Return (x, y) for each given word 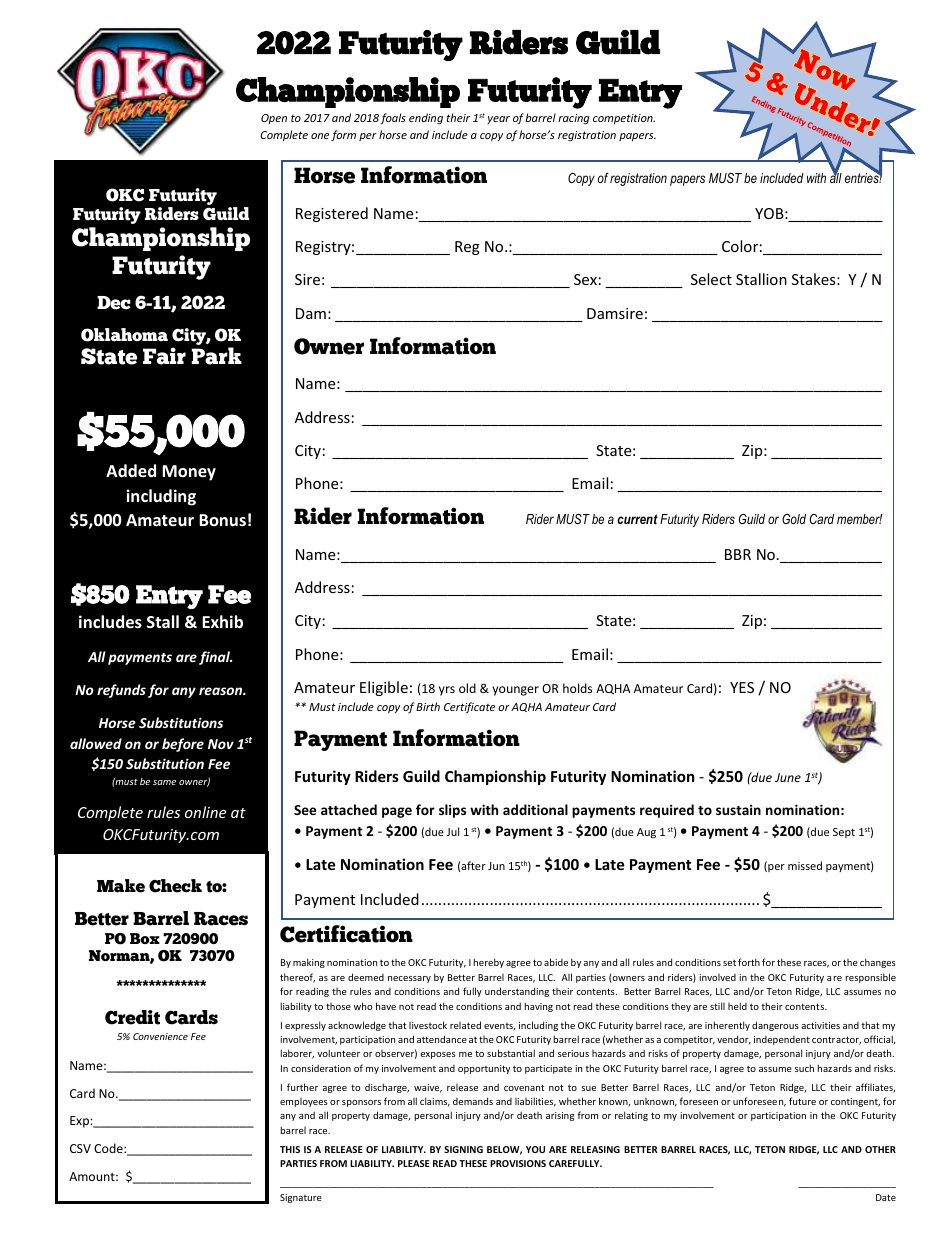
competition (624, 119)
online (205, 812)
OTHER (880, 1149)
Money (189, 473)
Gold (794, 519)
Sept (844, 833)
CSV (80, 1148)
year (498, 120)
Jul (453, 831)
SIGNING (463, 1149)
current (637, 519)
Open (274, 119)
